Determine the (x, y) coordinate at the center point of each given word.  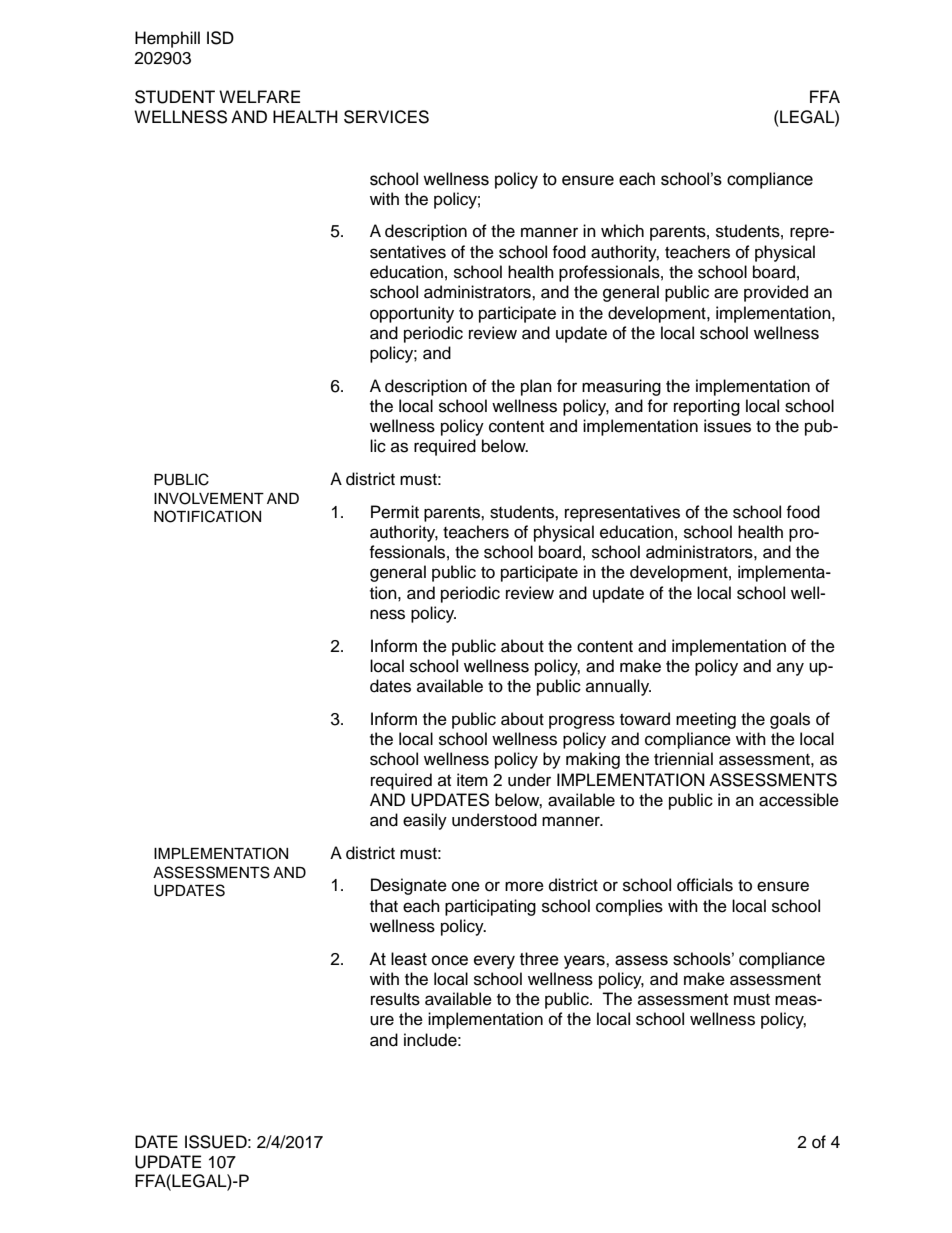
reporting (707, 407)
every (494, 962)
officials (705, 885)
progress (582, 722)
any (790, 669)
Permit (395, 512)
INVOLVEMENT (209, 498)
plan (536, 387)
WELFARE (259, 96)
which (622, 231)
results (395, 999)
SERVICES (386, 117)
